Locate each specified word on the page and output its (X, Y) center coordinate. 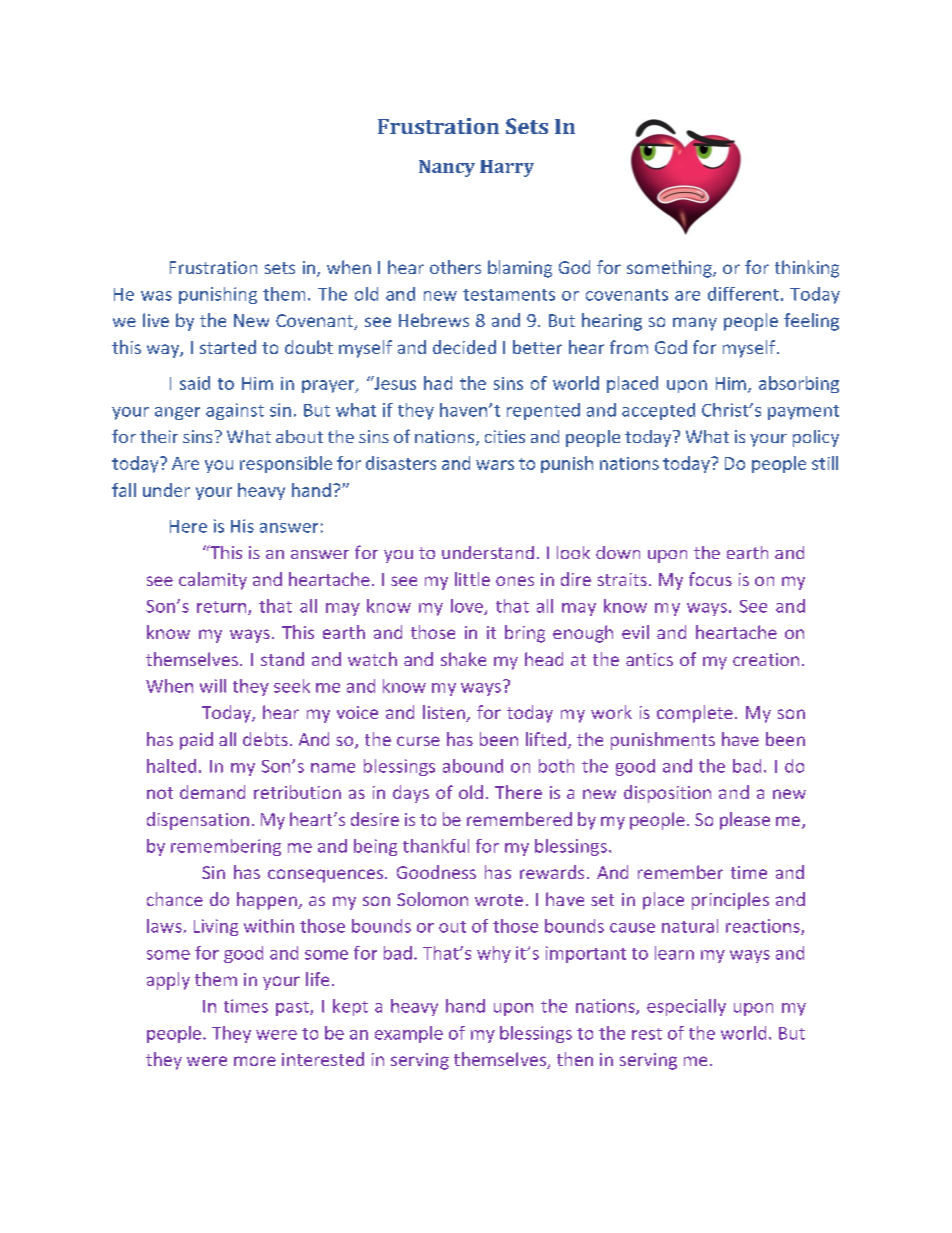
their (159, 436)
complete (695, 714)
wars (495, 465)
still (825, 463)
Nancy (447, 168)
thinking (807, 269)
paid (196, 741)
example (409, 1034)
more (255, 1061)
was (156, 296)
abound (473, 766)
